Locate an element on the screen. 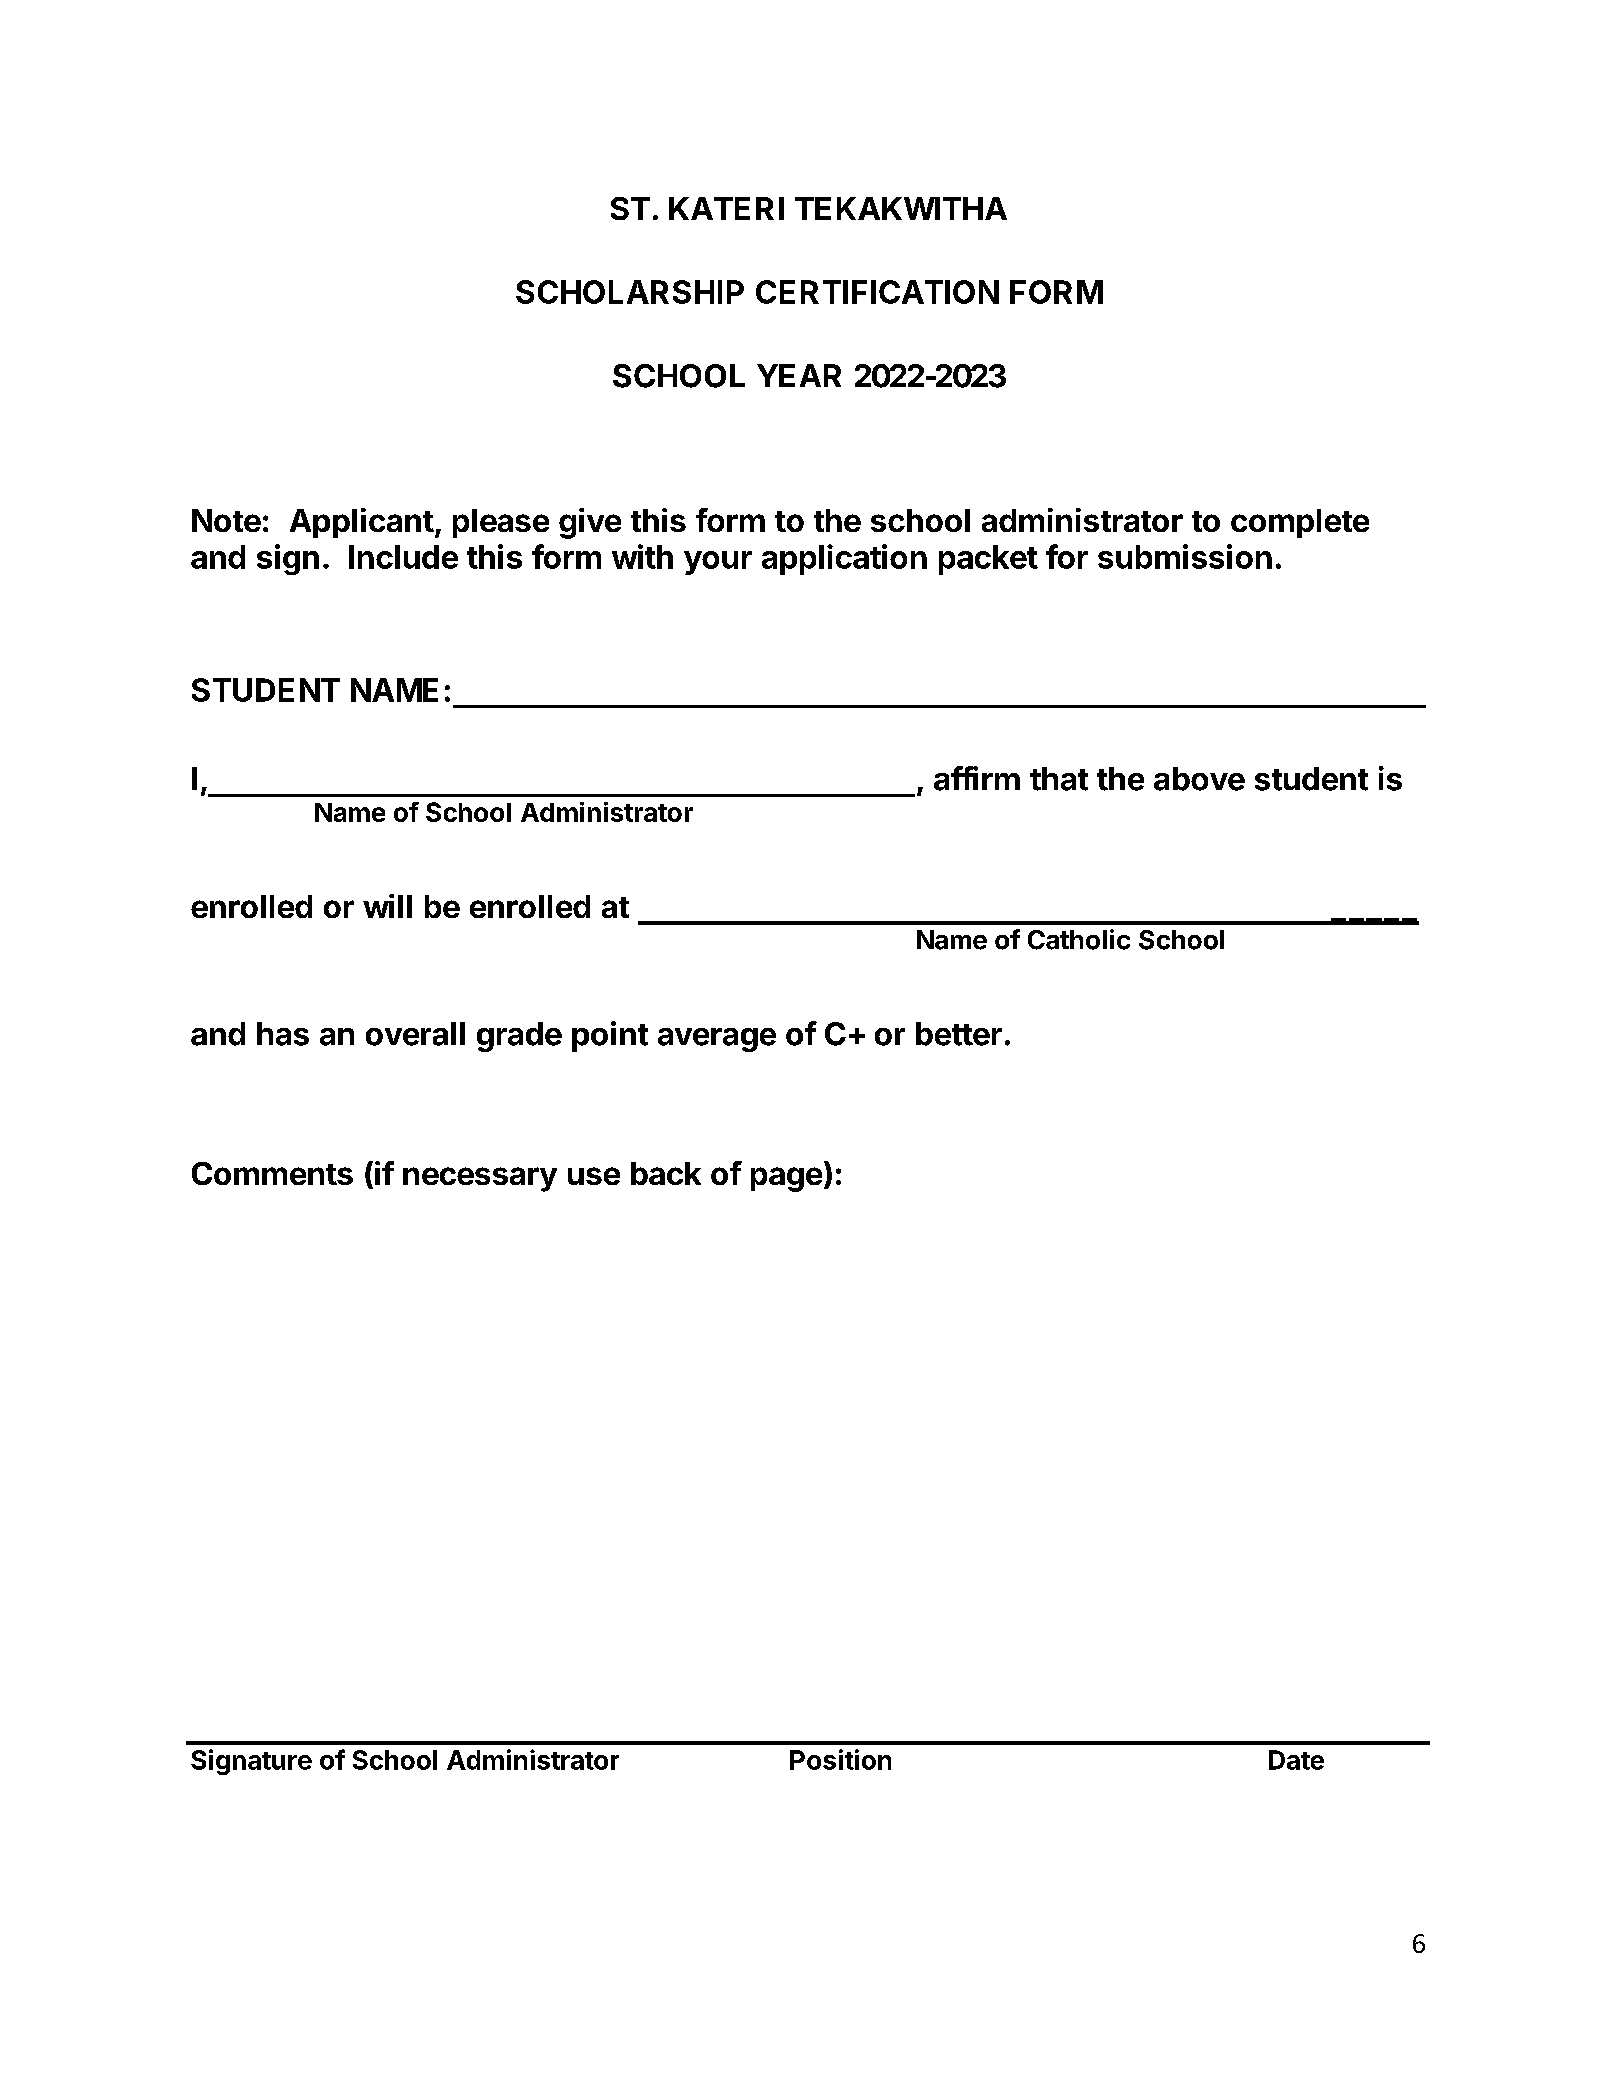 Image resolution: width=1616 pixels, height=2091 pixels. Applicant is located at coordinates (362, 523).
